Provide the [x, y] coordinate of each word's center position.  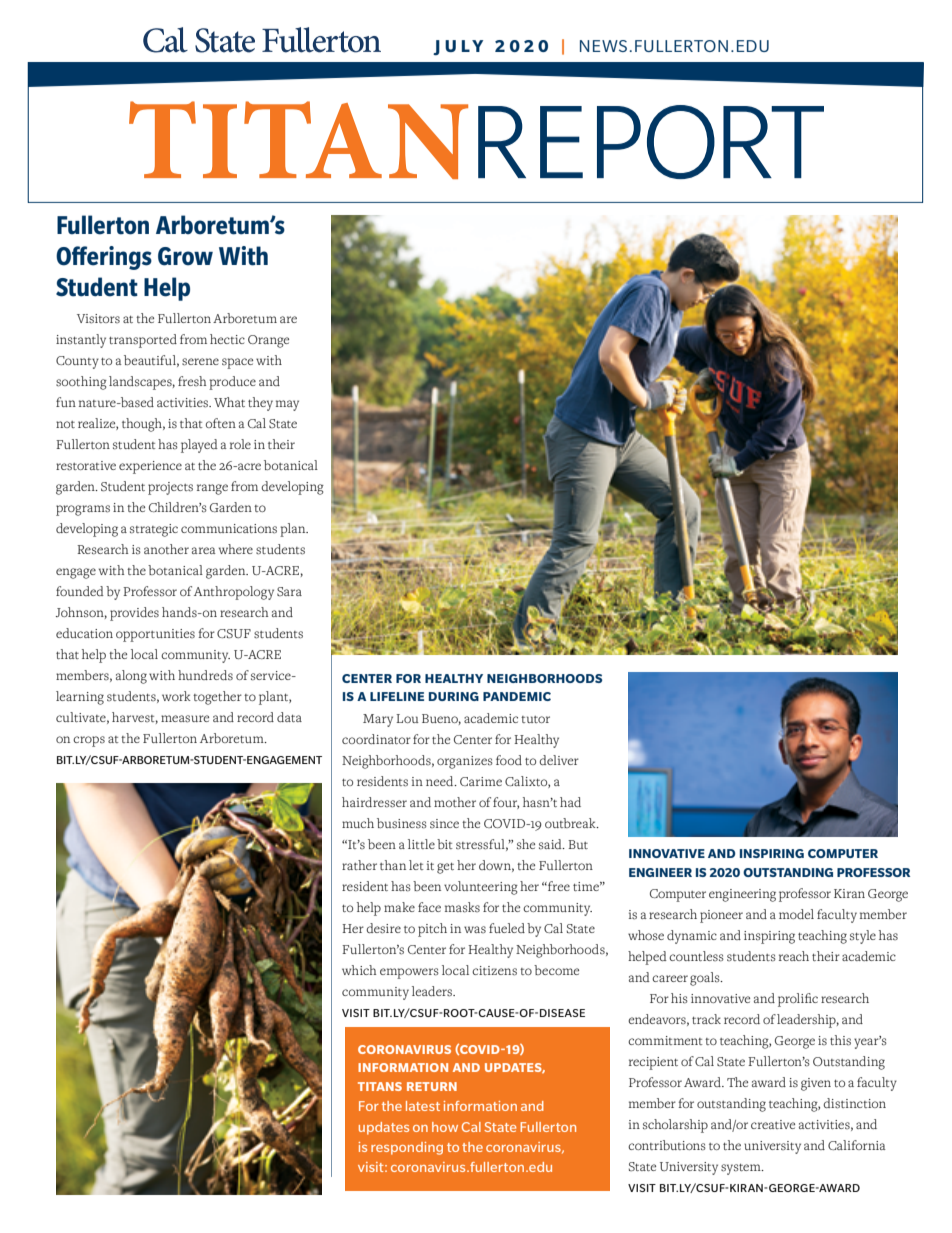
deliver [559, 760]
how [445, 1127]
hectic [227, 339]
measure [185, 719]
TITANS [380, 1086]
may [287, 405]
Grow [185, 256]
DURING [454, 696]
